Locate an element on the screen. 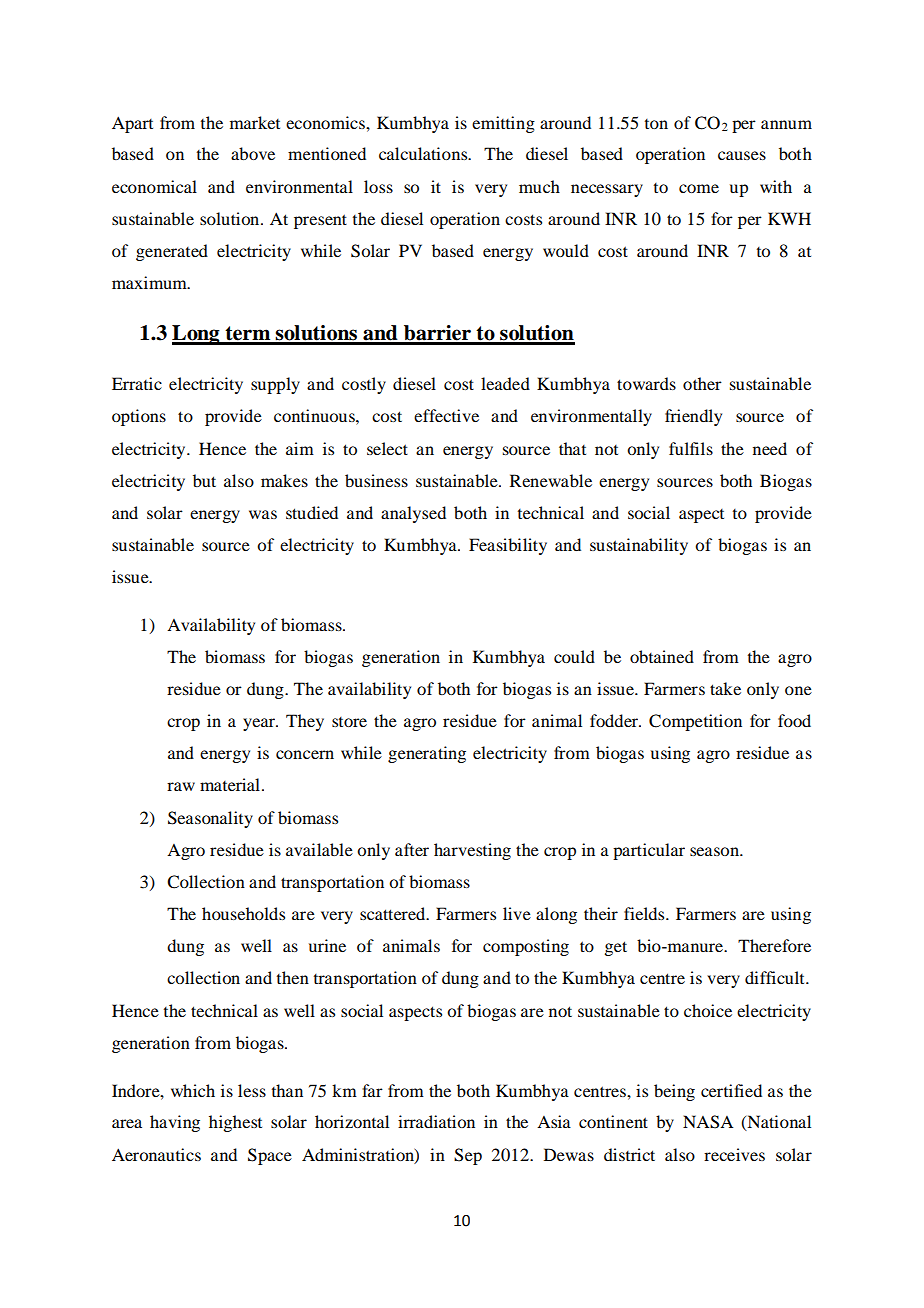  causes is located at coordinates (742, 155).
